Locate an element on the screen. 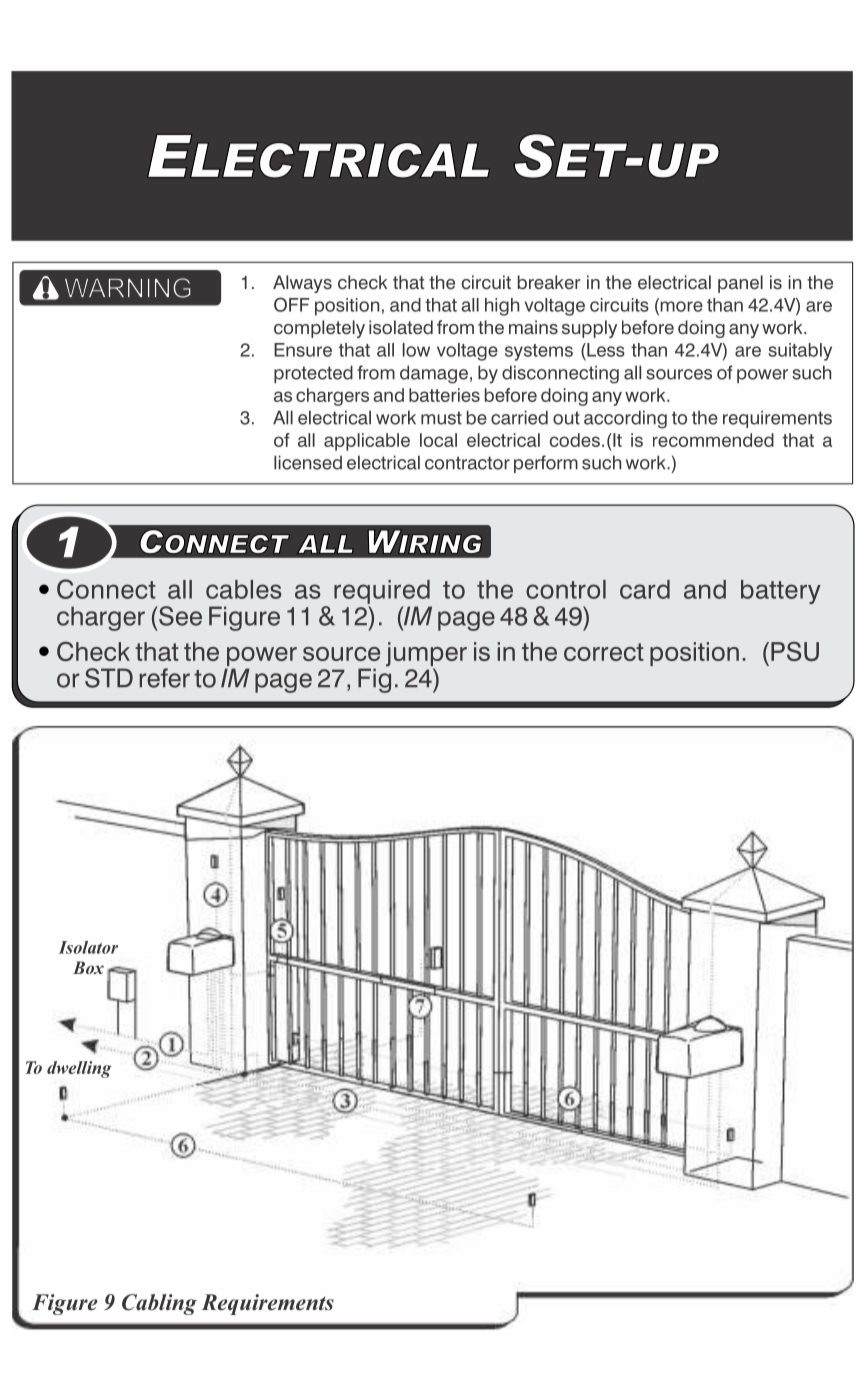 This screenshot has height=1400, width=866. more is located at coordinates (680, 306).
